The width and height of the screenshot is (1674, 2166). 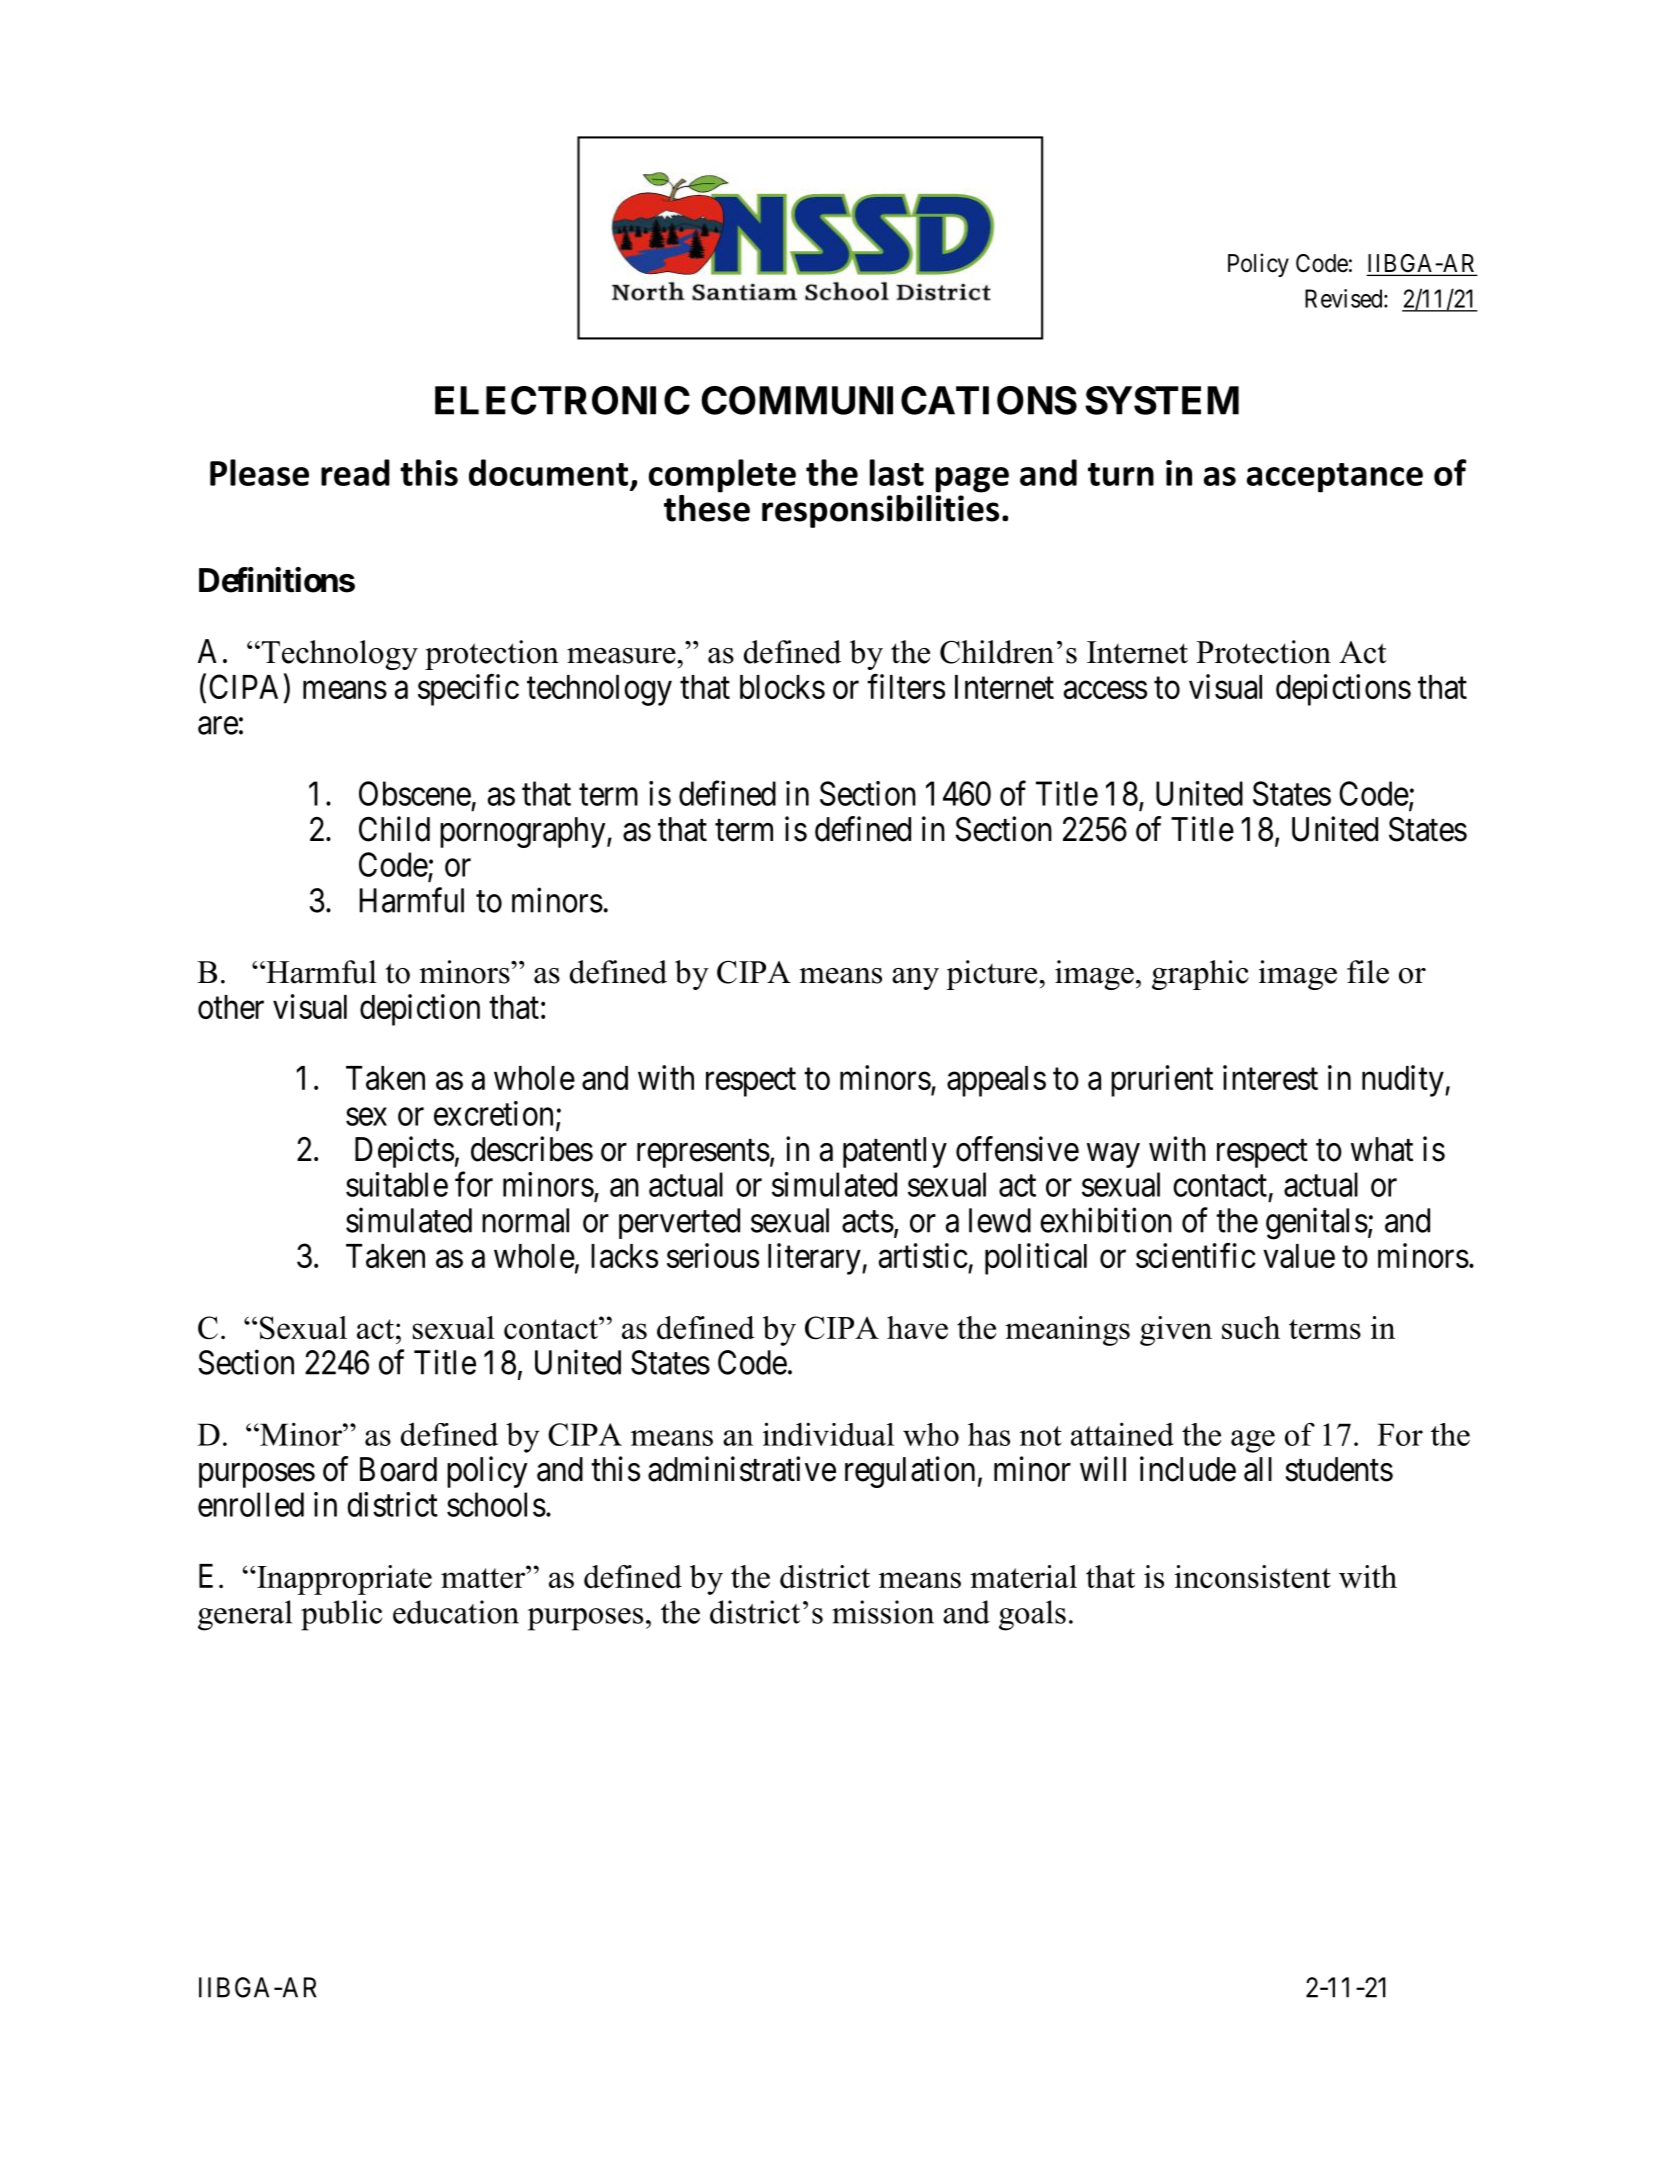 I want to click on inconsistent, so click(x=1253, y=1576).
